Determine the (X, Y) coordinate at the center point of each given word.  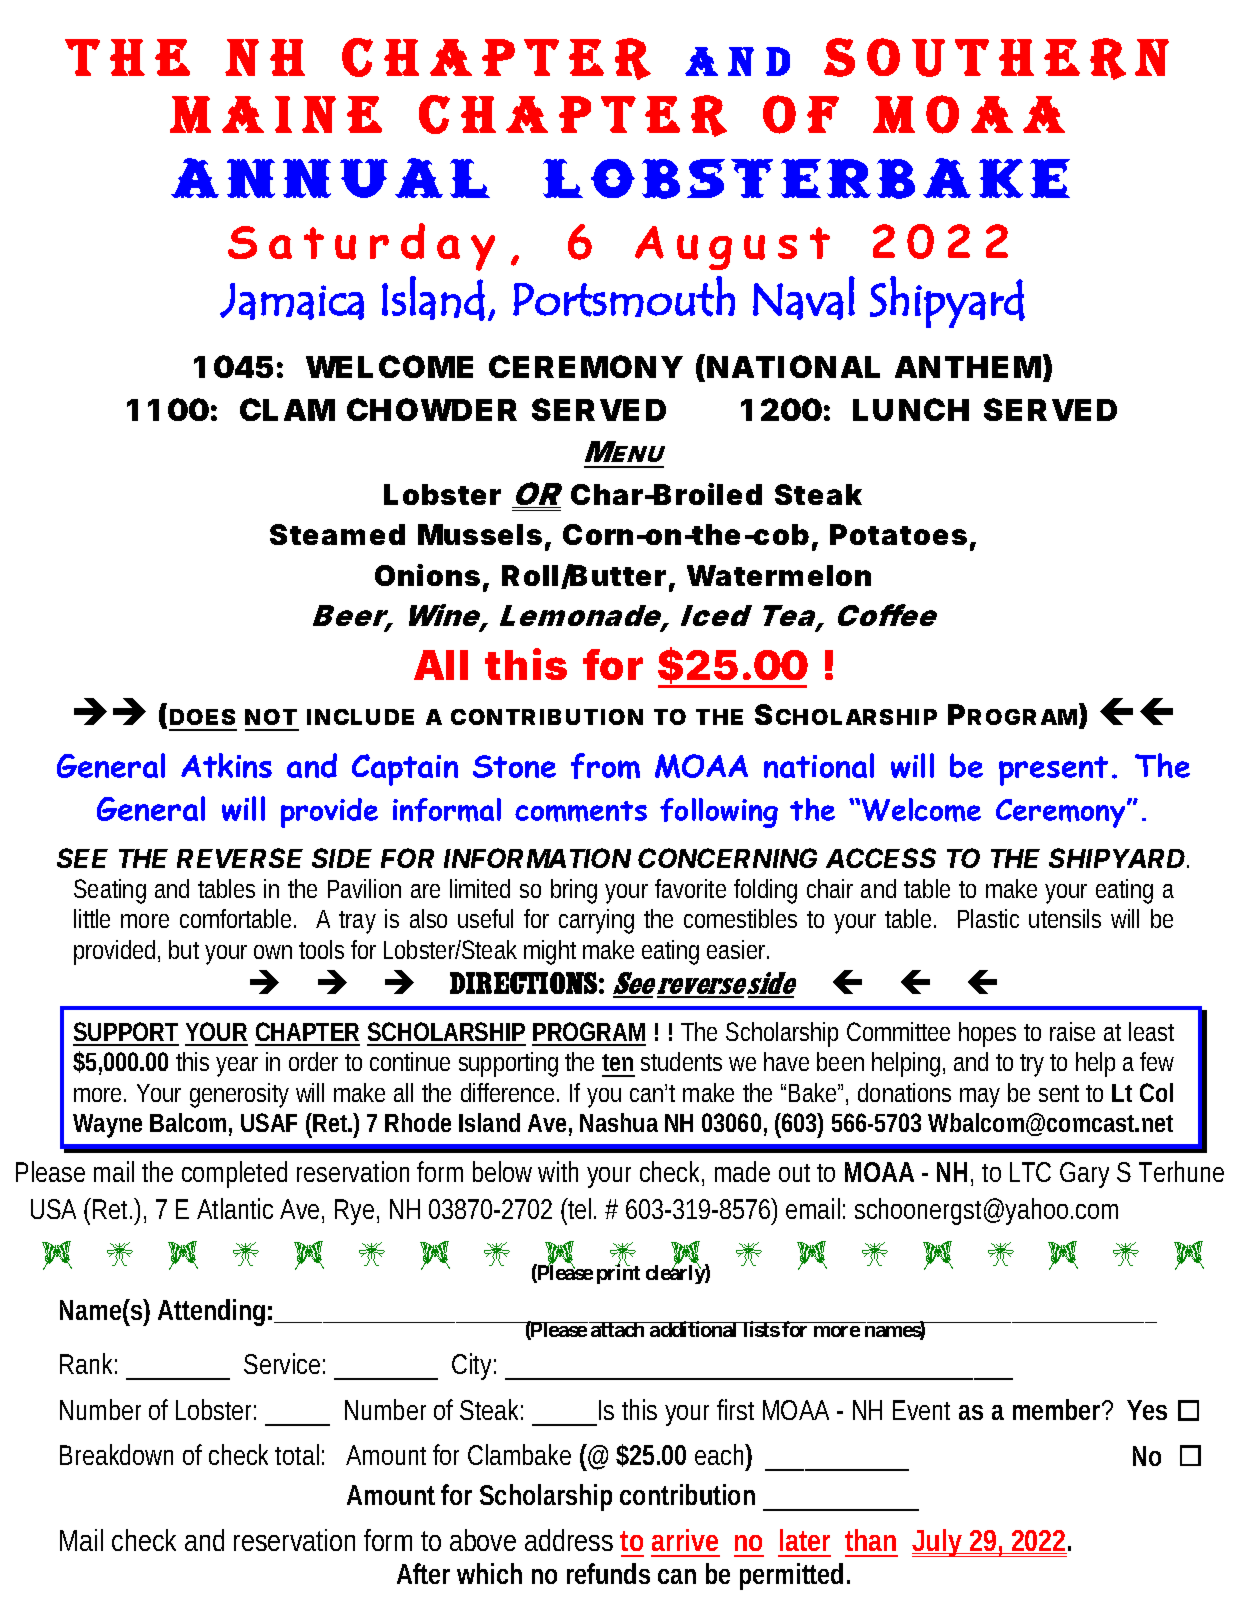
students (681, 1061)
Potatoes (898, 534)
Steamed (337, 534)
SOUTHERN (996, 59)
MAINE (276, 114)
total (297, 1454)
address (569, 1540)
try (1032, 1065)
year (237, 1067)
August (732, 248)
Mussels (480, 534)
